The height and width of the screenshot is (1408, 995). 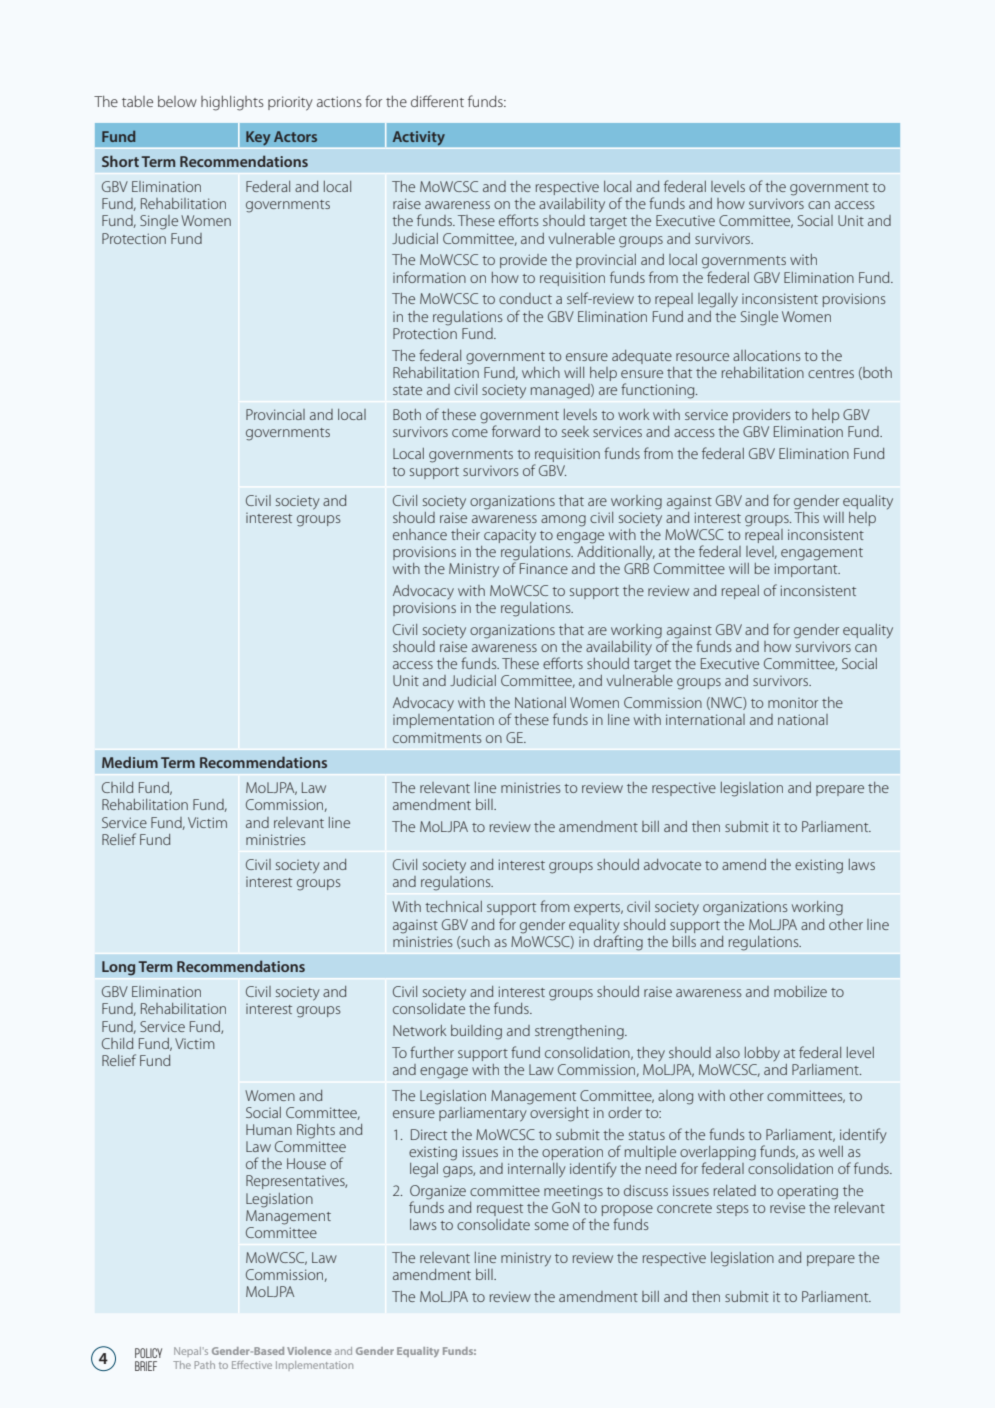 I want to click on commitments, so click(x=437, y=737).
